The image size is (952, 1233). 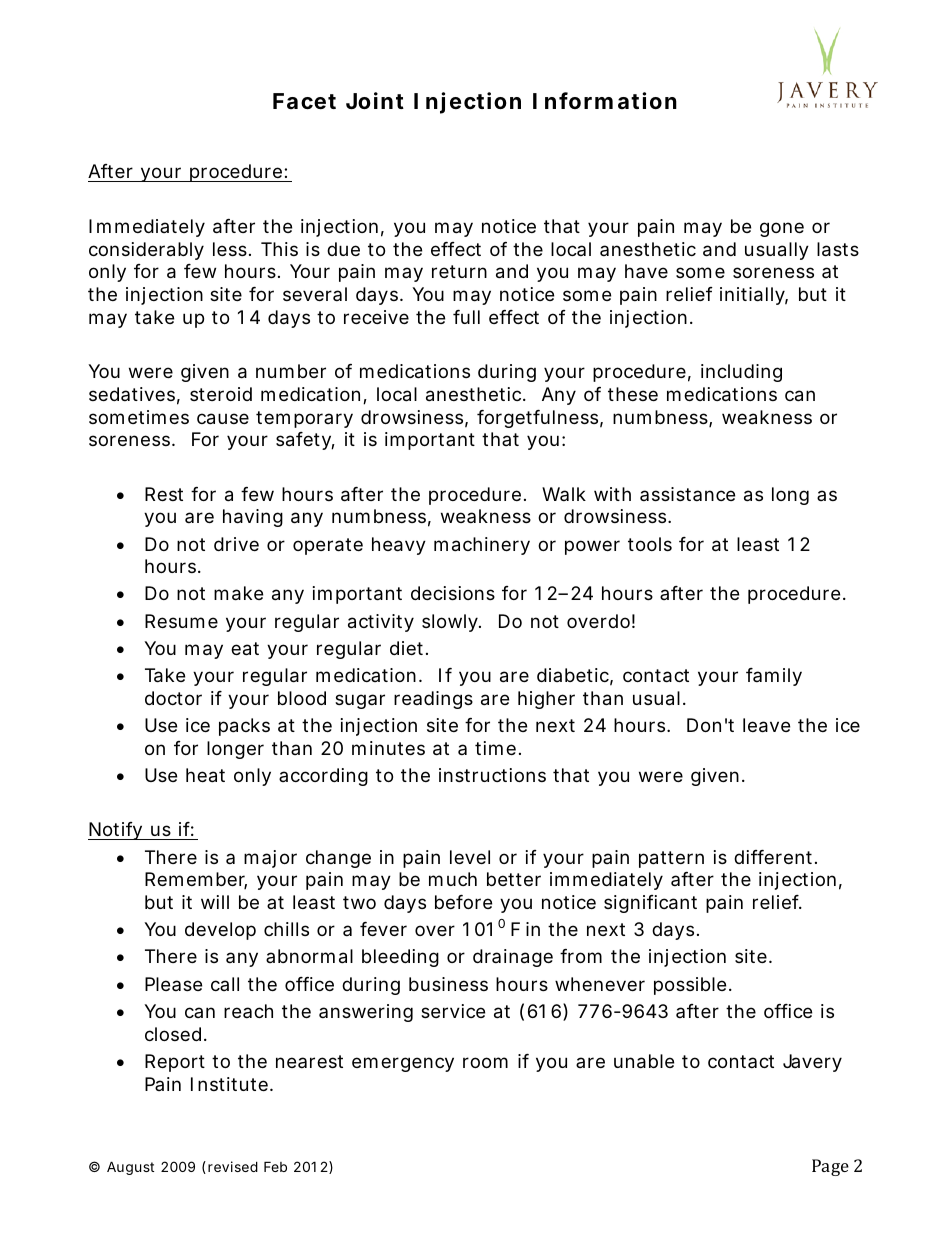 What do you see at coordinates (181, 621) in the screenshot?
I see `Resume` at bounding box center [181, 621].
